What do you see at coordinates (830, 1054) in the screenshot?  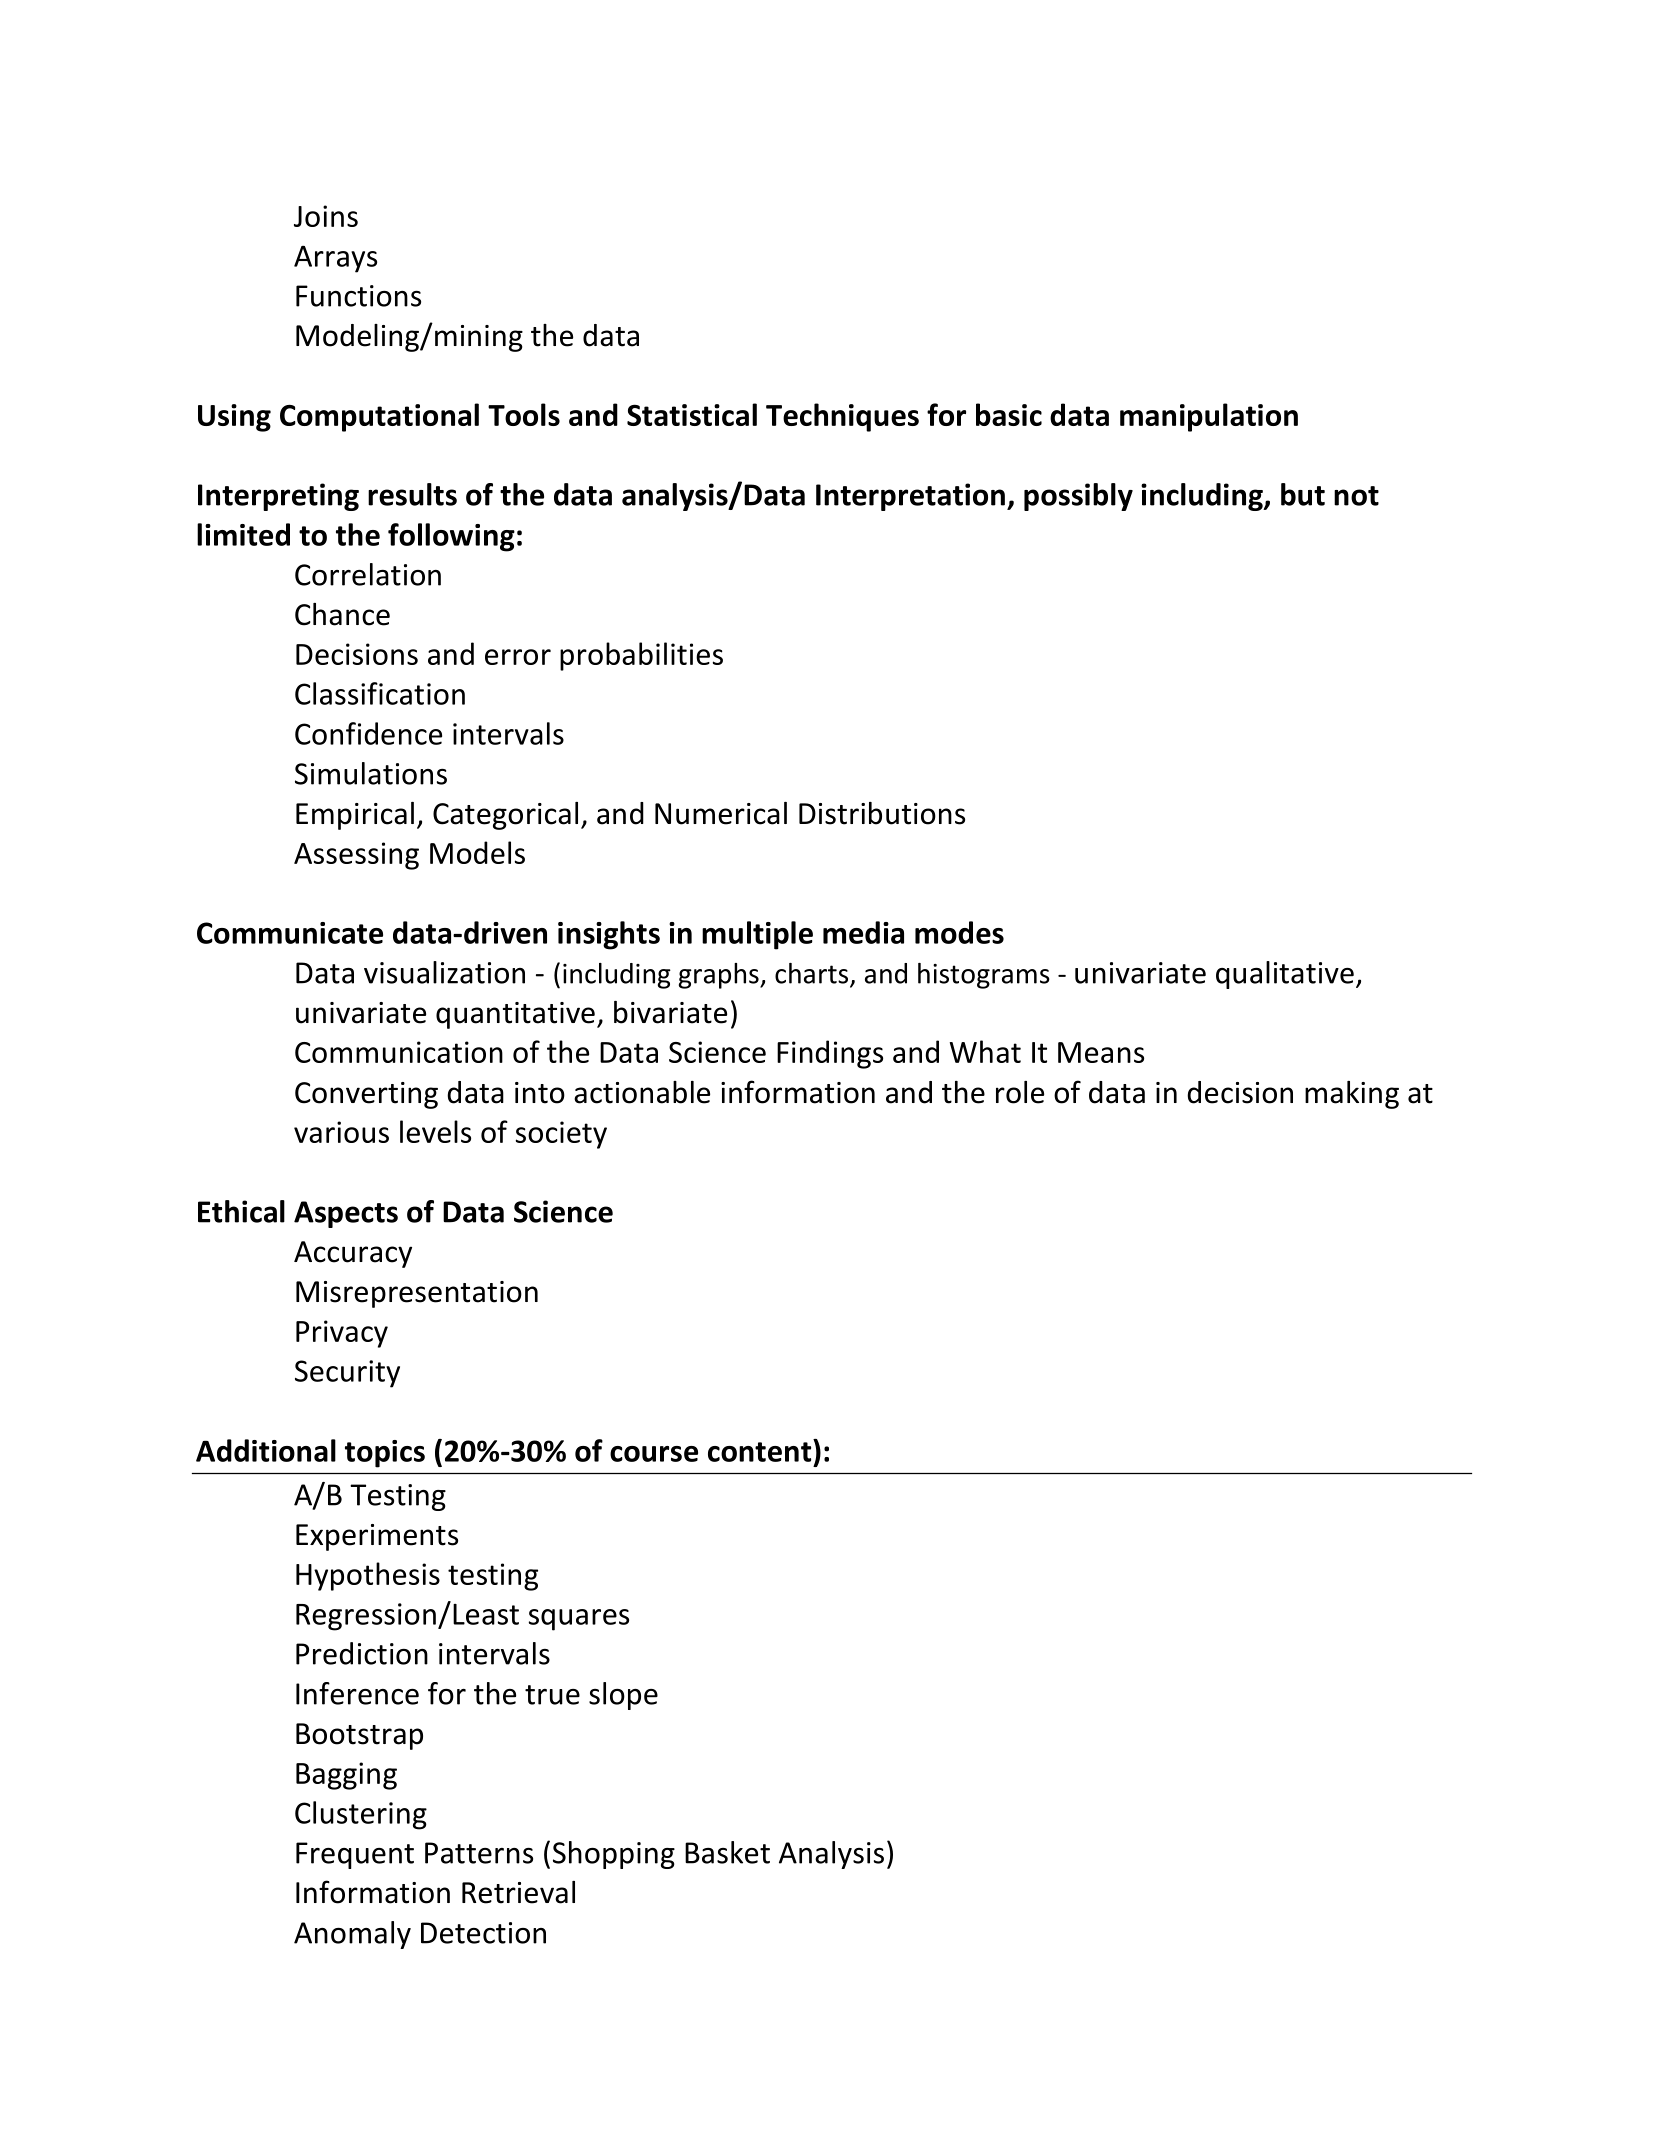 I see `Findings` at bounding box center [830, 1054].
